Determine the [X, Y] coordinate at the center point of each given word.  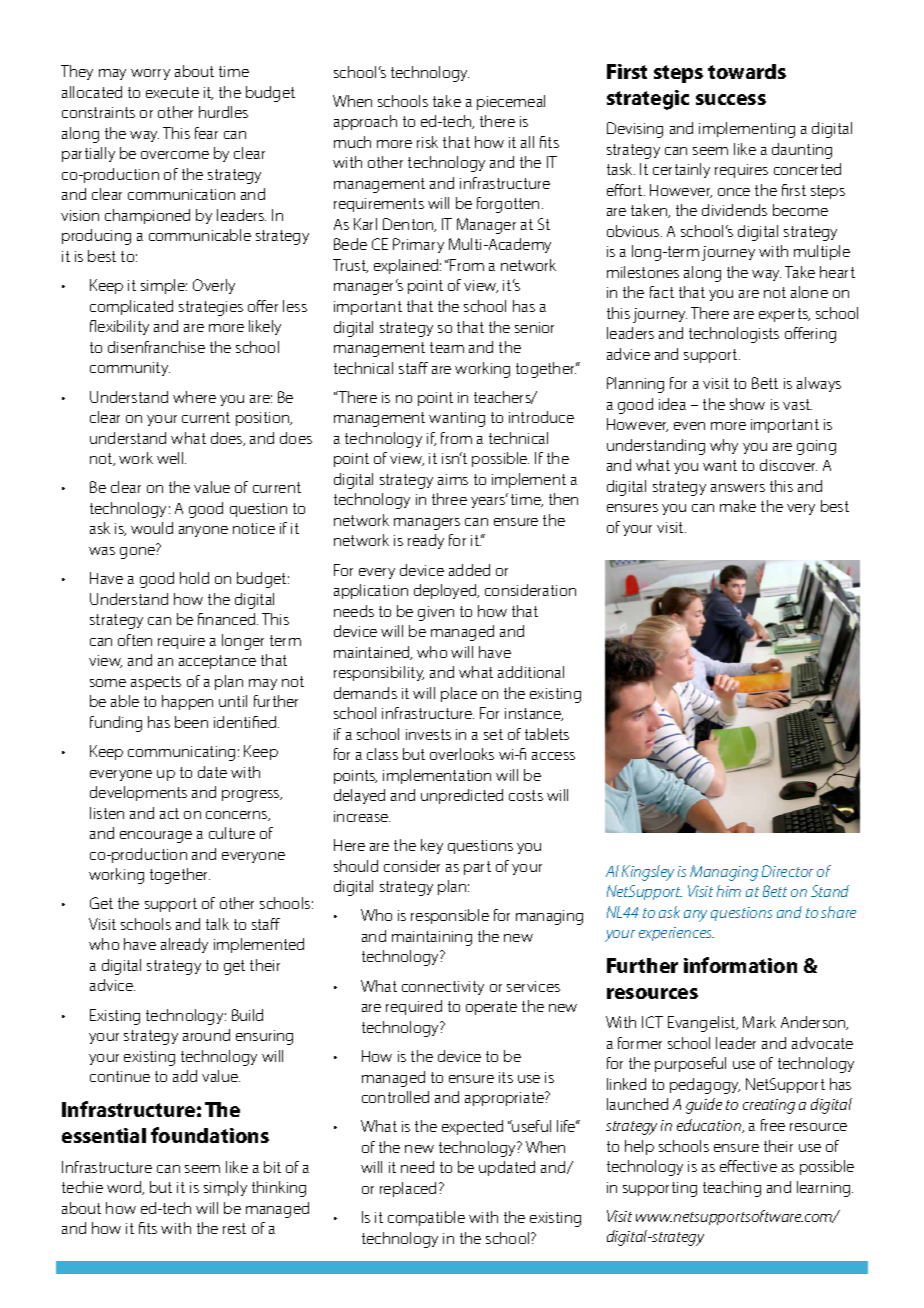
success [731, 99]
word [125, 1188]
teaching [732, 1189]
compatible [426, 1218]
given [436, 613]
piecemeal [511, 102]
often [135, 640]
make [738, 506]
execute [172, 92]
